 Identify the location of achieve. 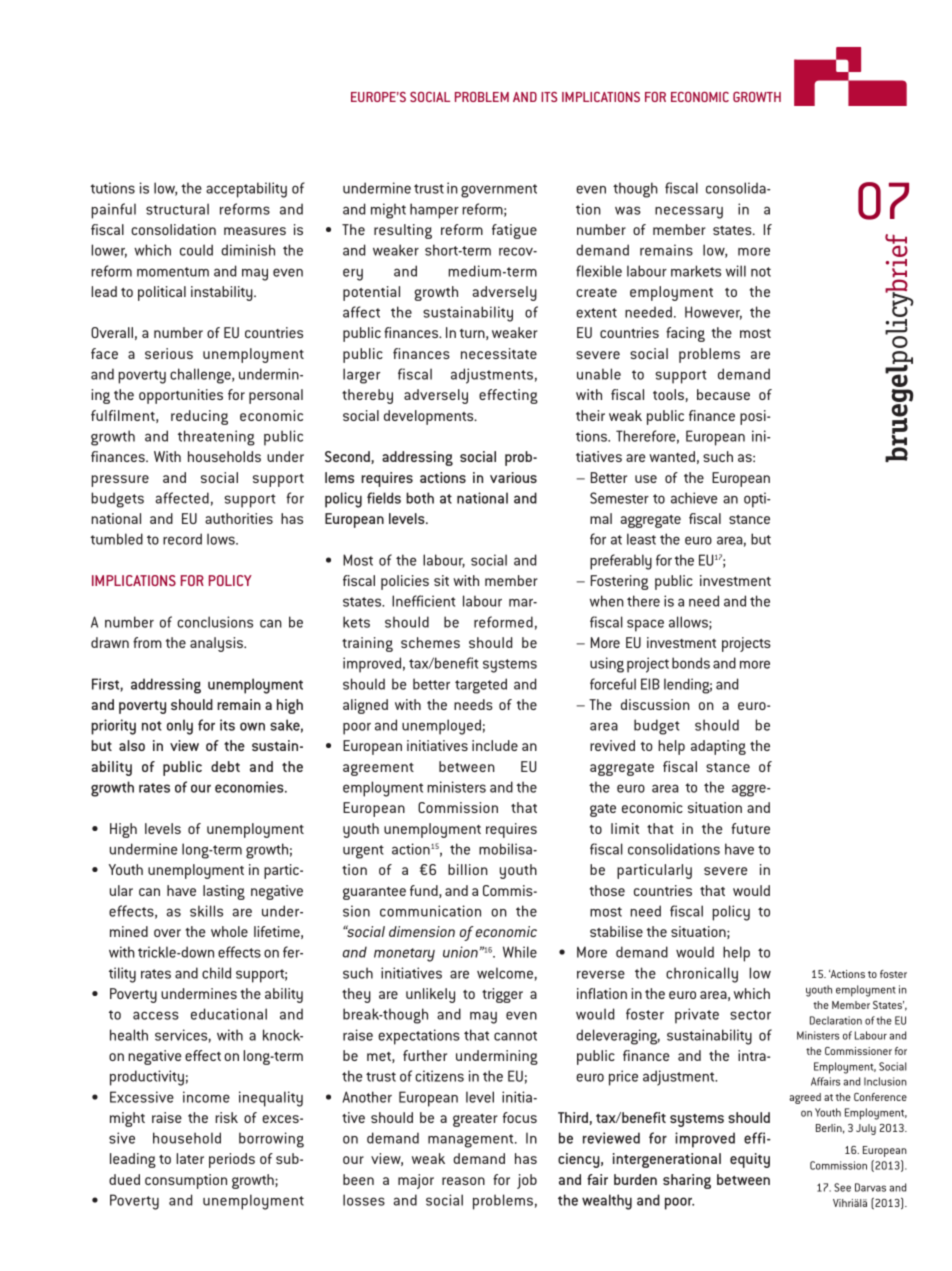
(694, 498).
